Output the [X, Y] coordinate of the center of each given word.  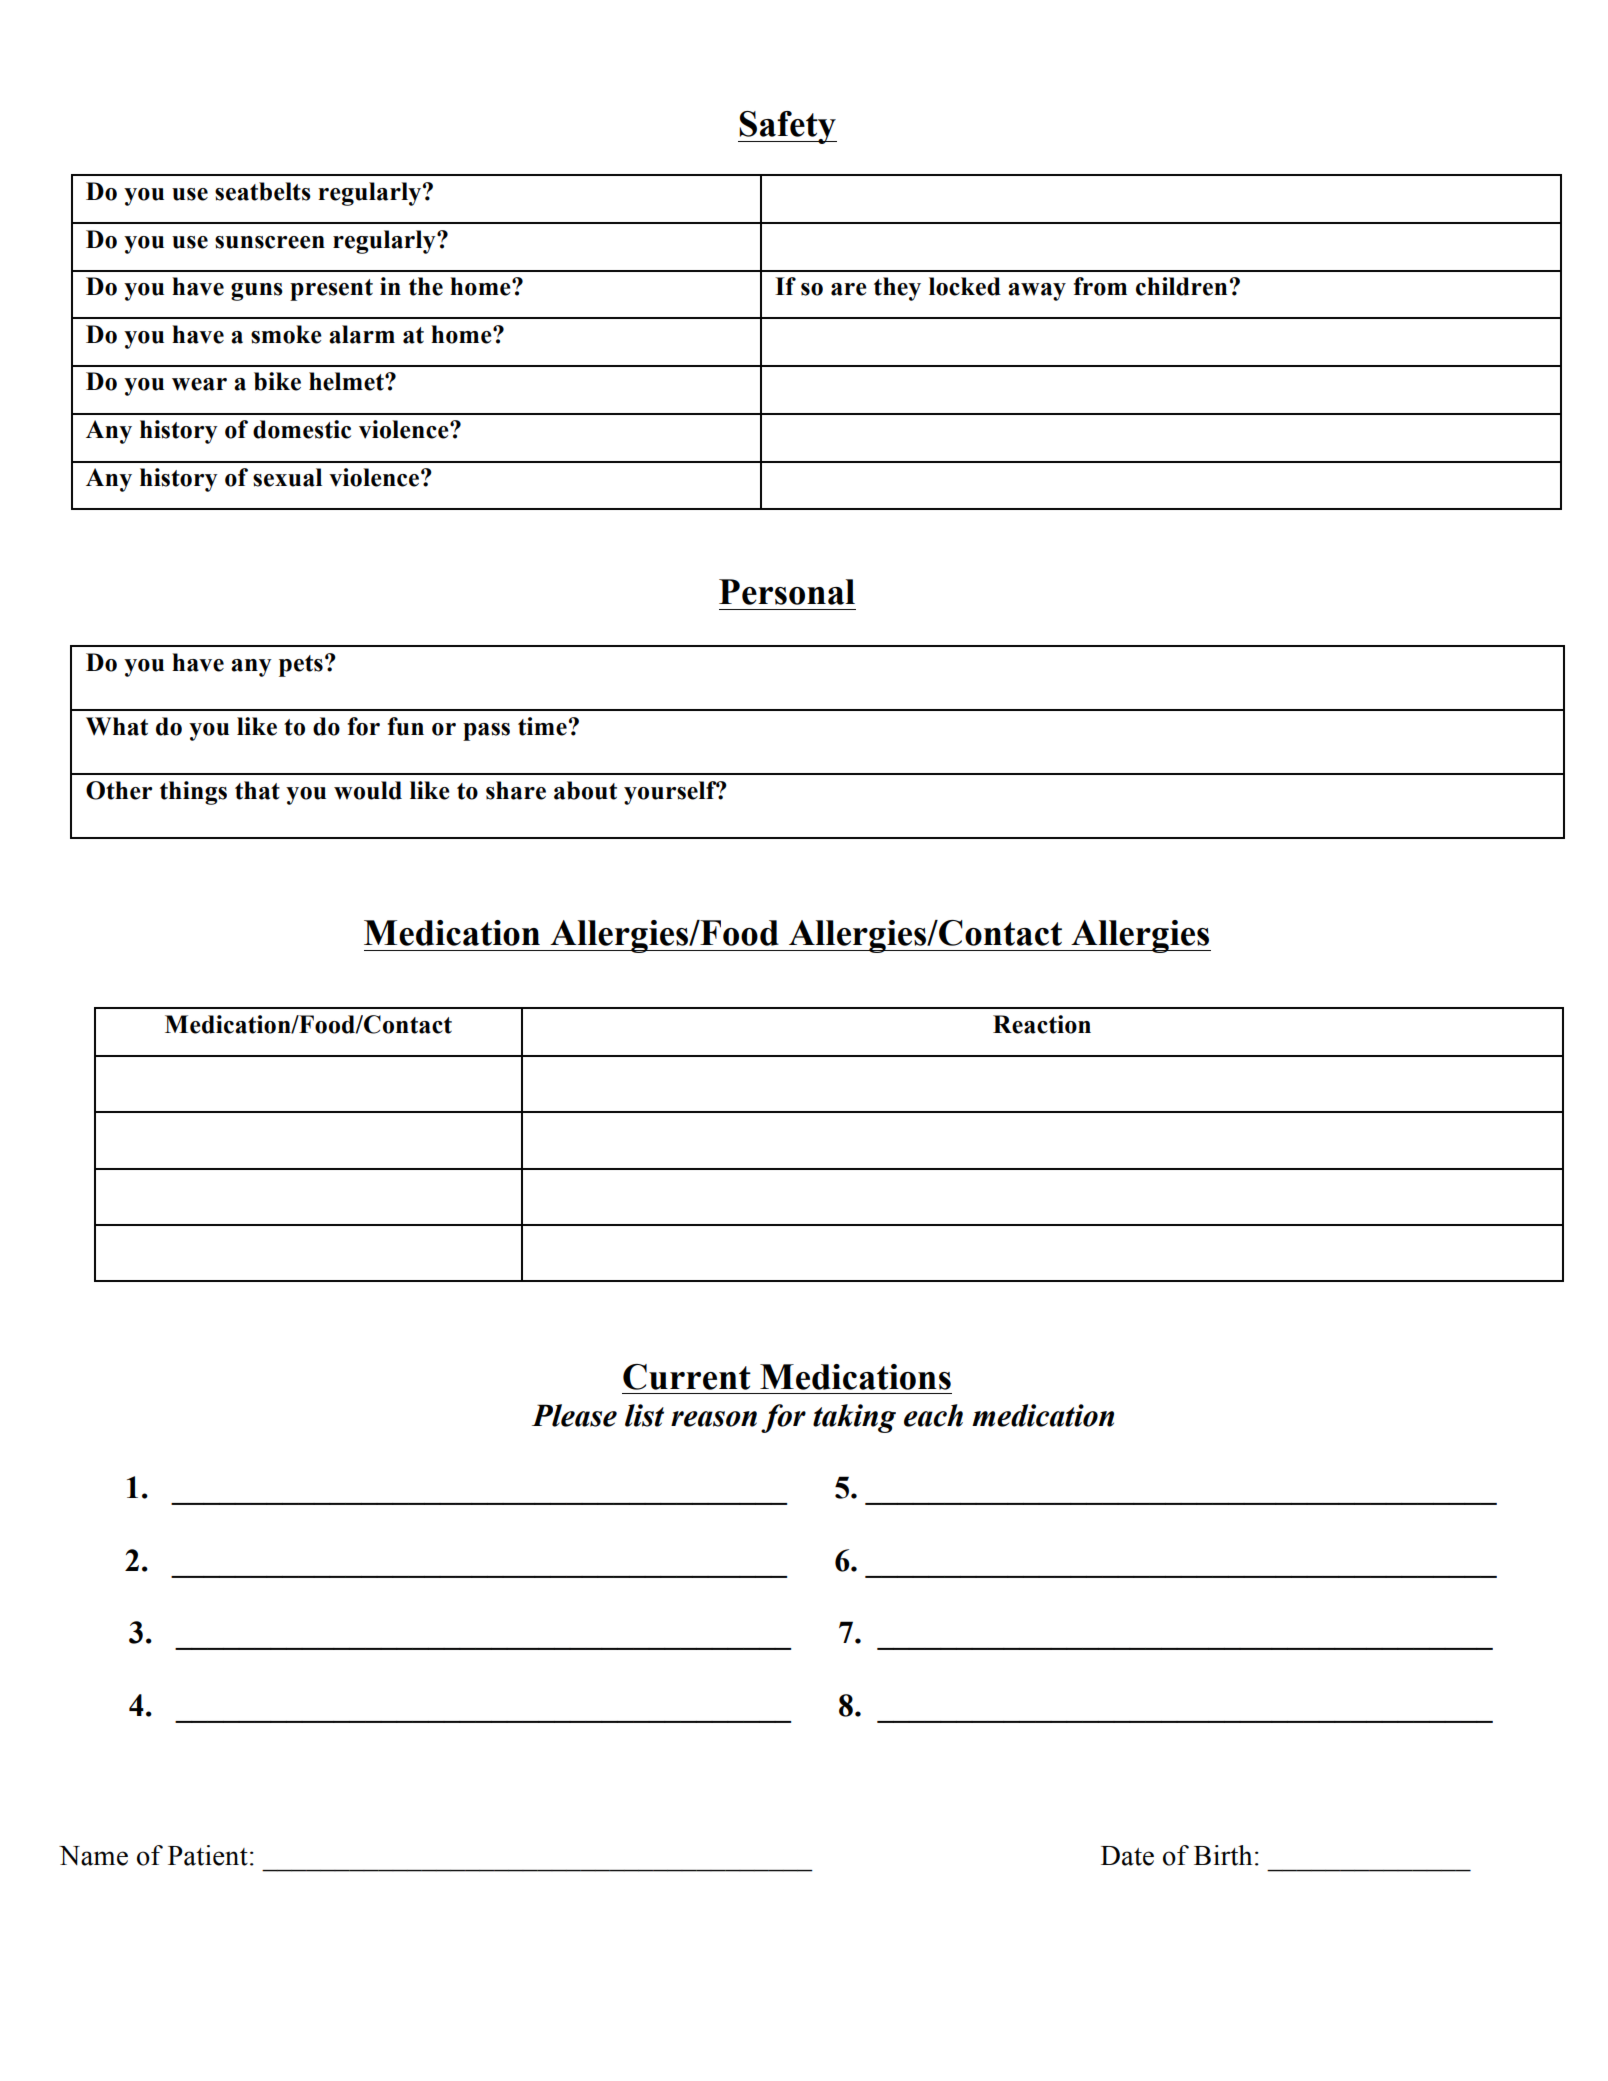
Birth [1223, 1855]
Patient [208, 1855]
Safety [787, 127]
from [1100, 286]
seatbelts [263, 191]
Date [1127, 1856]
